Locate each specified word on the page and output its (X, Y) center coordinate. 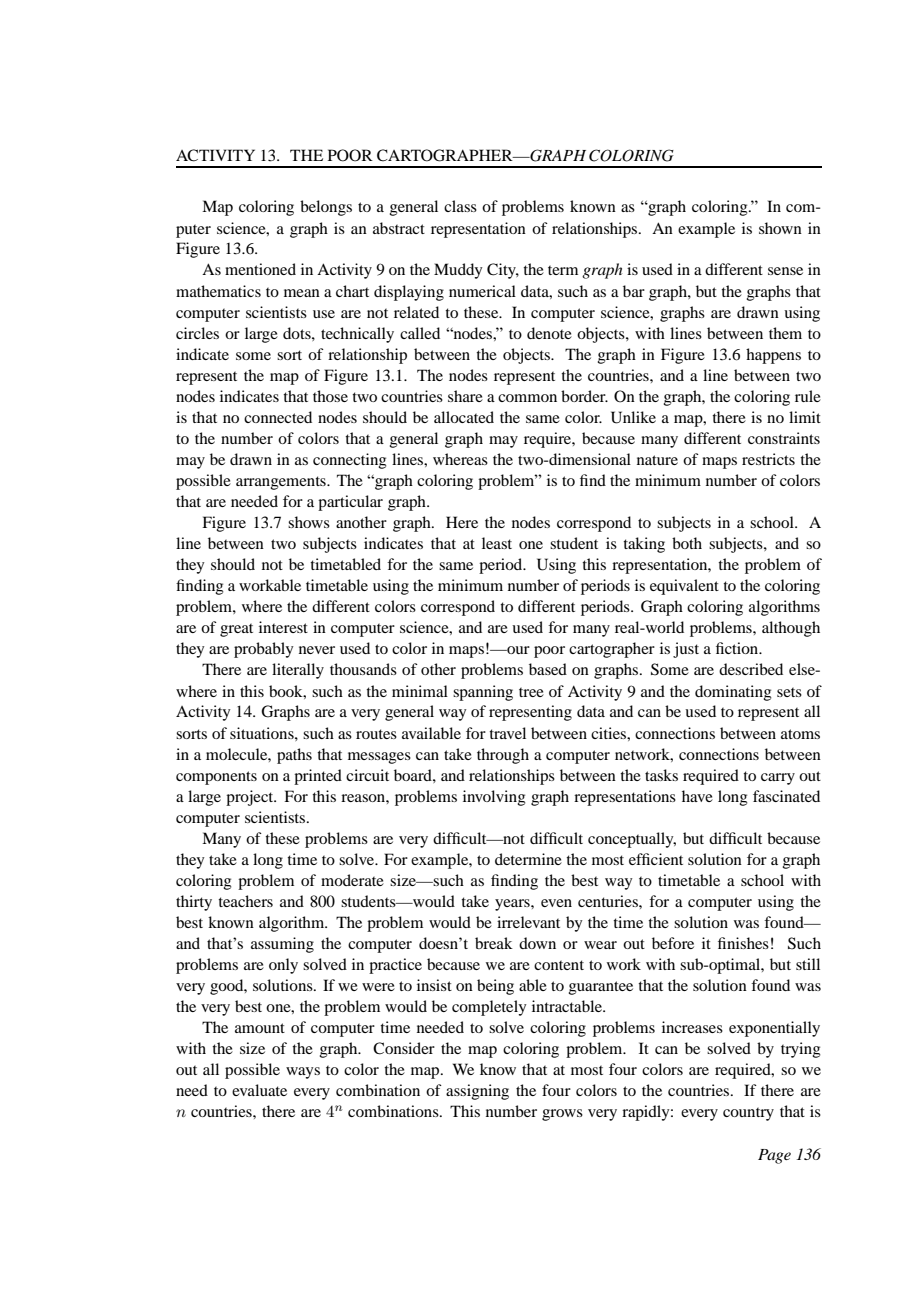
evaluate (259, 1090)
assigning (477, 1092)
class (460, 206)
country (748, 1114)
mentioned (260, 269)
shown (780, 228)
